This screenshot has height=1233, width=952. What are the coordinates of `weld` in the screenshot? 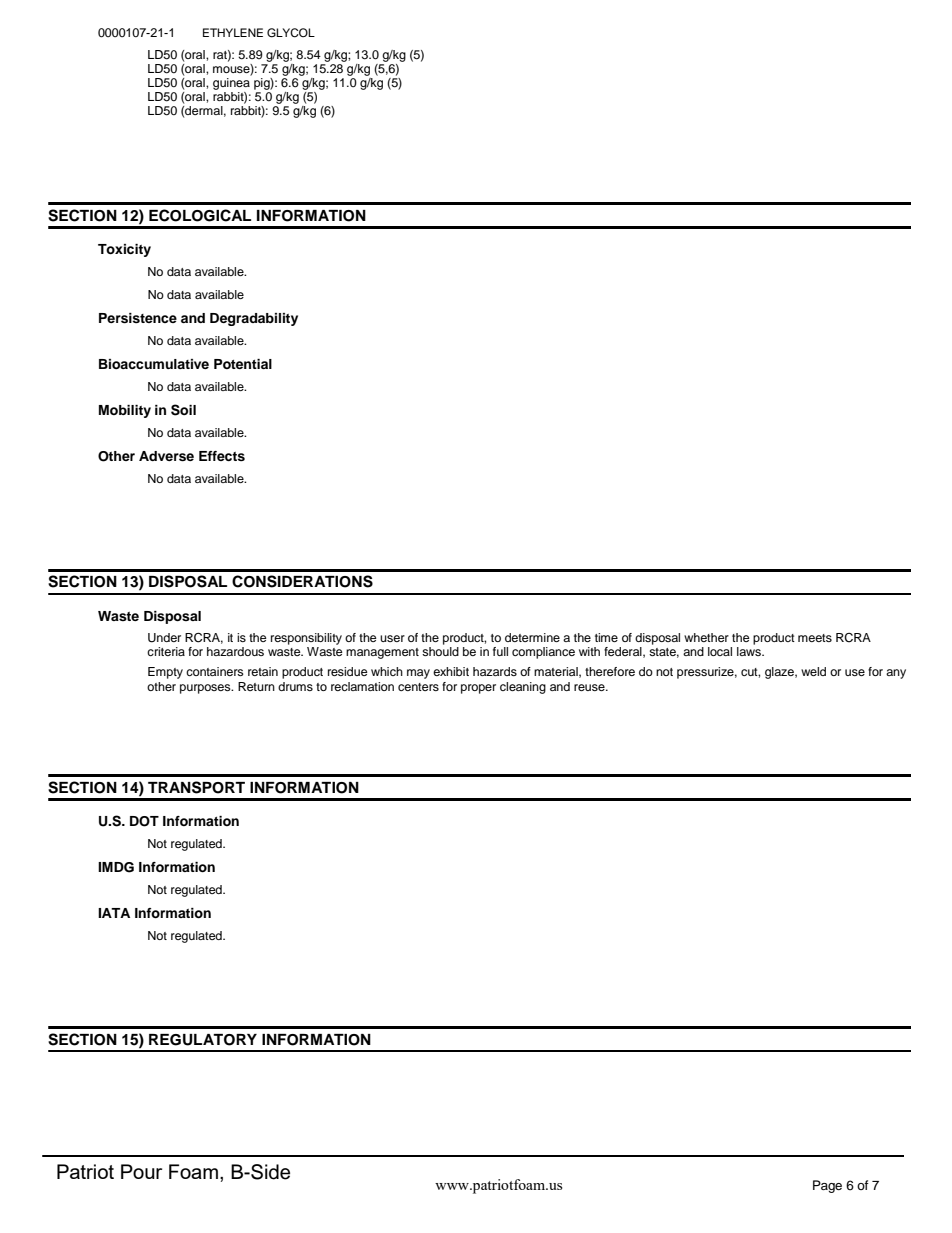 It's located at (813, 671).
